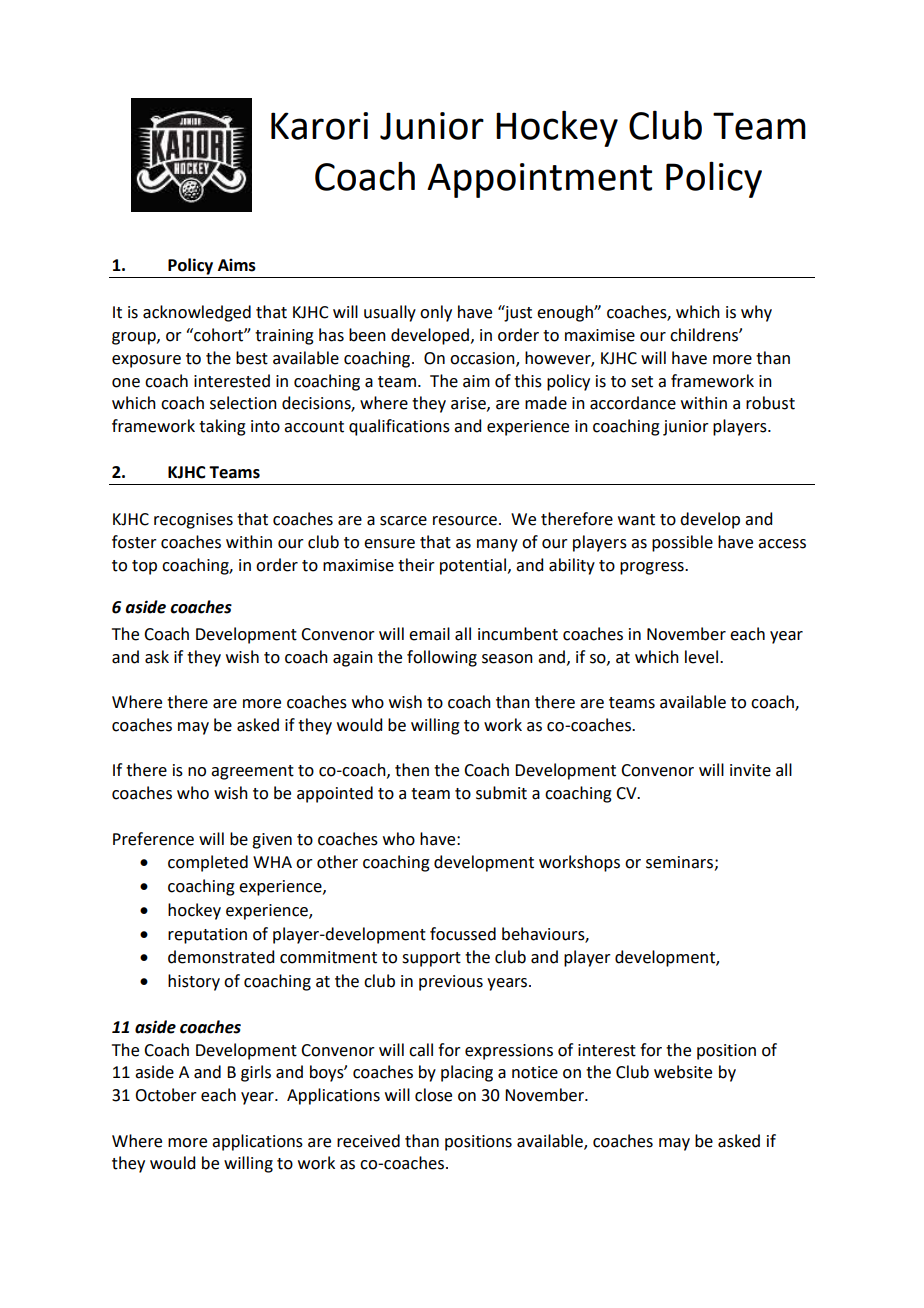 This document has height=1308, width=924. What do you see at coordinates (756, 313) in the document?
I see `why` at bounding box center [756, 313].
